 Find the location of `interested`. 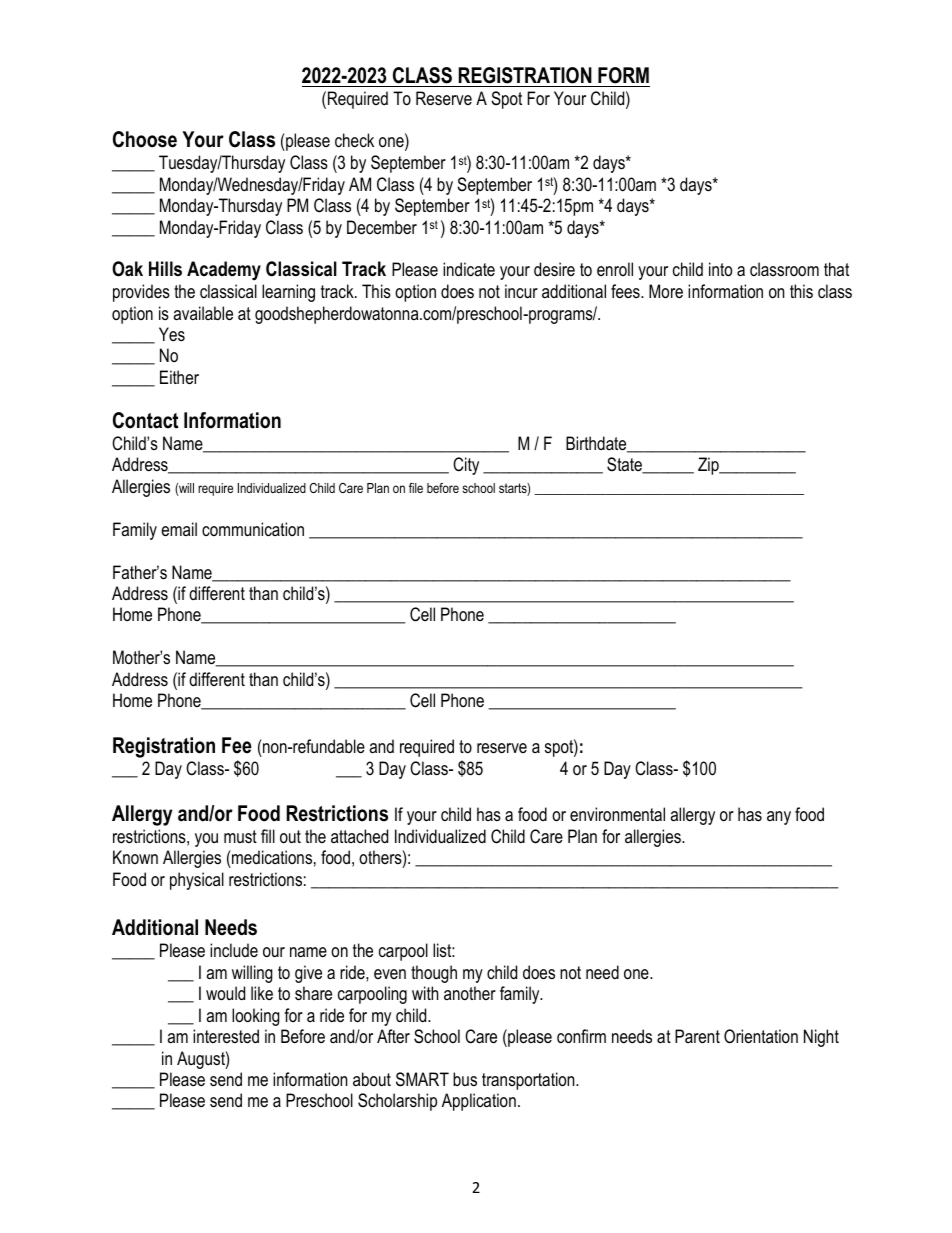

interested is located at coordinates (226, 1036).
